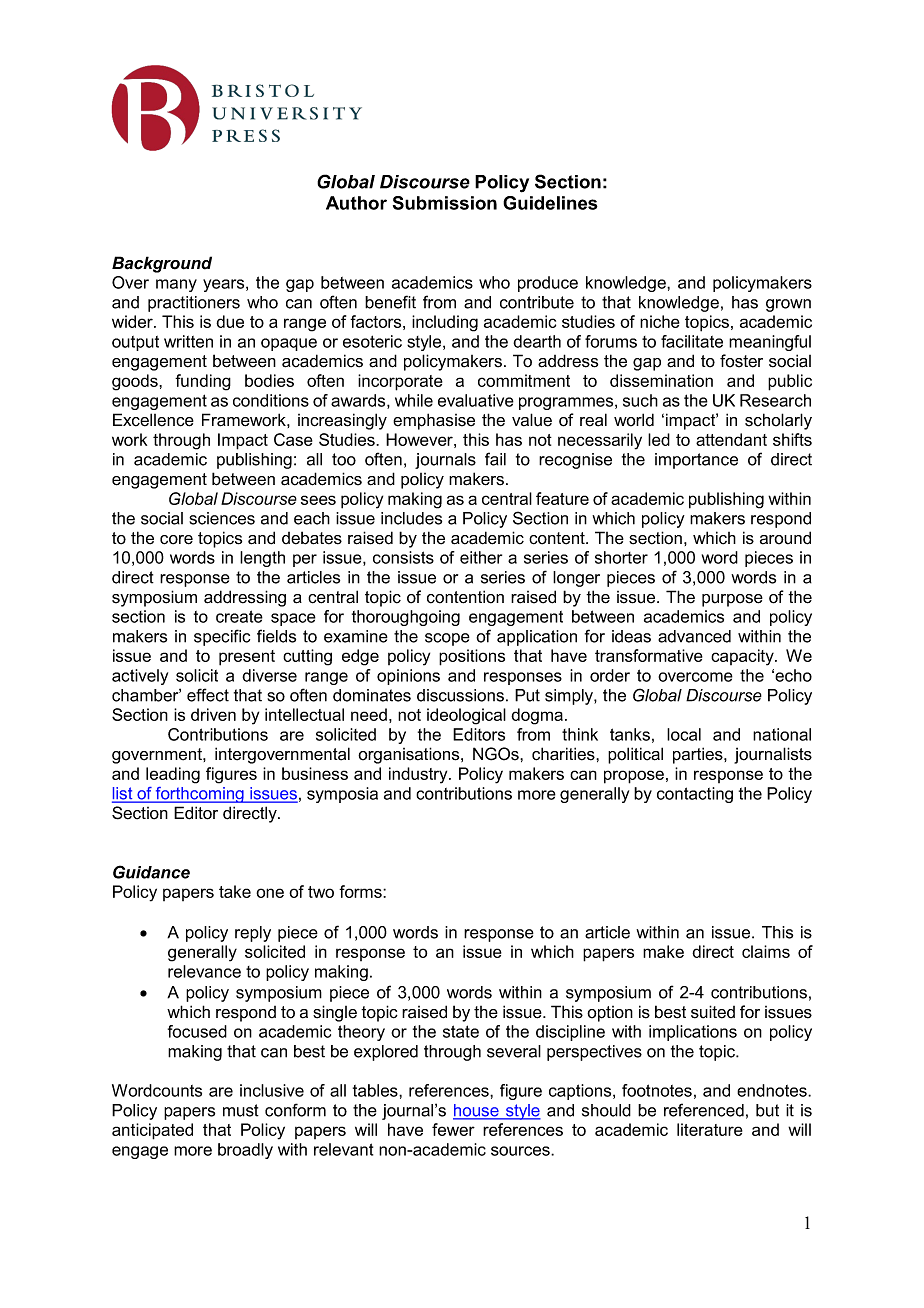  I want to click on industry, so click(419, 775).
